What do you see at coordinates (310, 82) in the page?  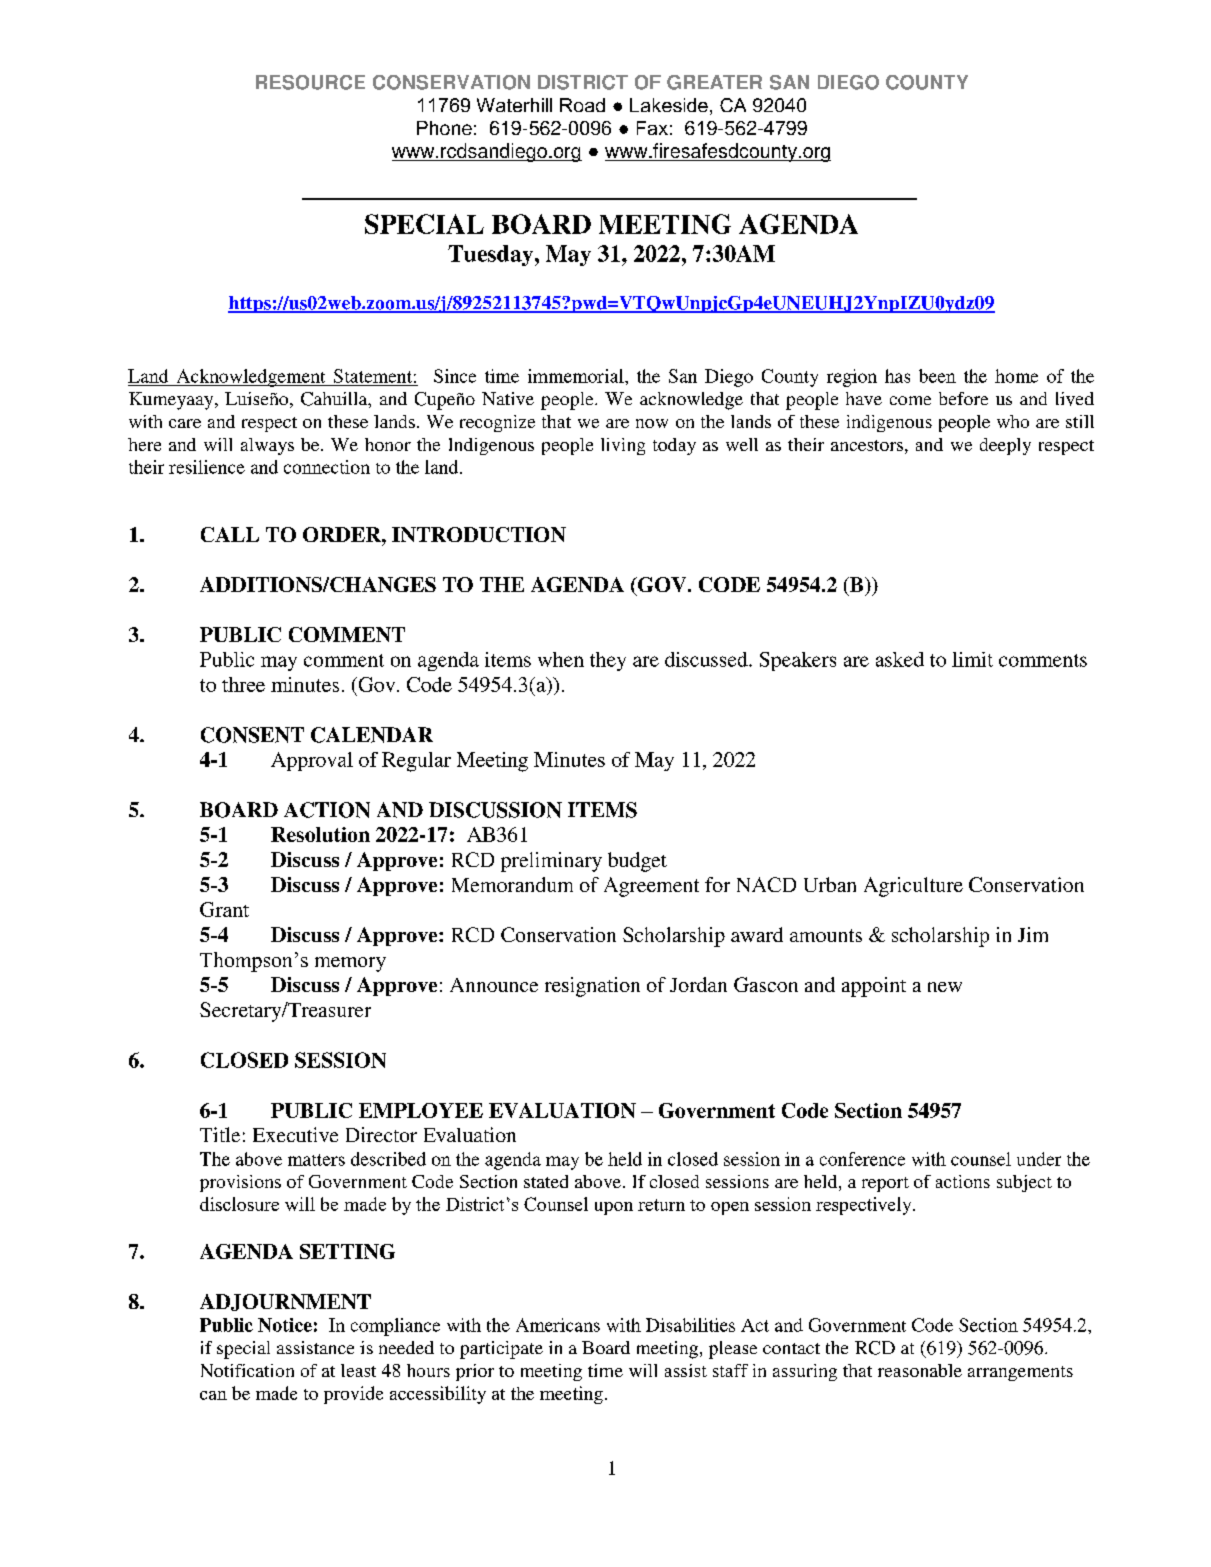 I see `RESOURCE` at bounding box center [310, 82].
